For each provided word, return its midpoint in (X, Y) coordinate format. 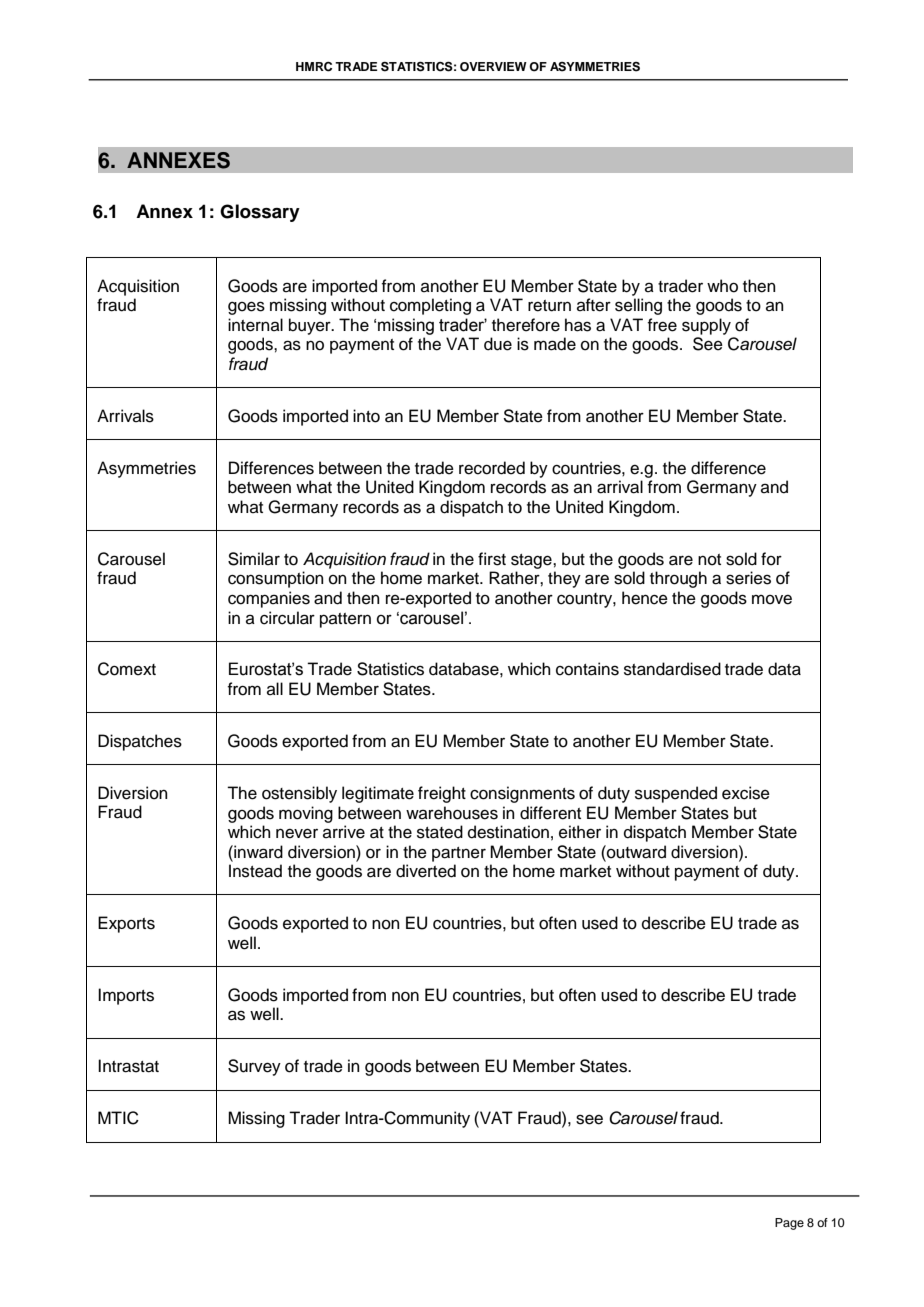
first (492, 559)
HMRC (314, 67)
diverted (426, 871)
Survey (254, 1067)
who (722, 286)
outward (635, 852)
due (498, 344)
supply (706, 326)
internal (255, 325)
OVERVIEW (493, 67)
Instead (255, 871)
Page (789, 1224)
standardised (672, 669)
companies (269, 599)
